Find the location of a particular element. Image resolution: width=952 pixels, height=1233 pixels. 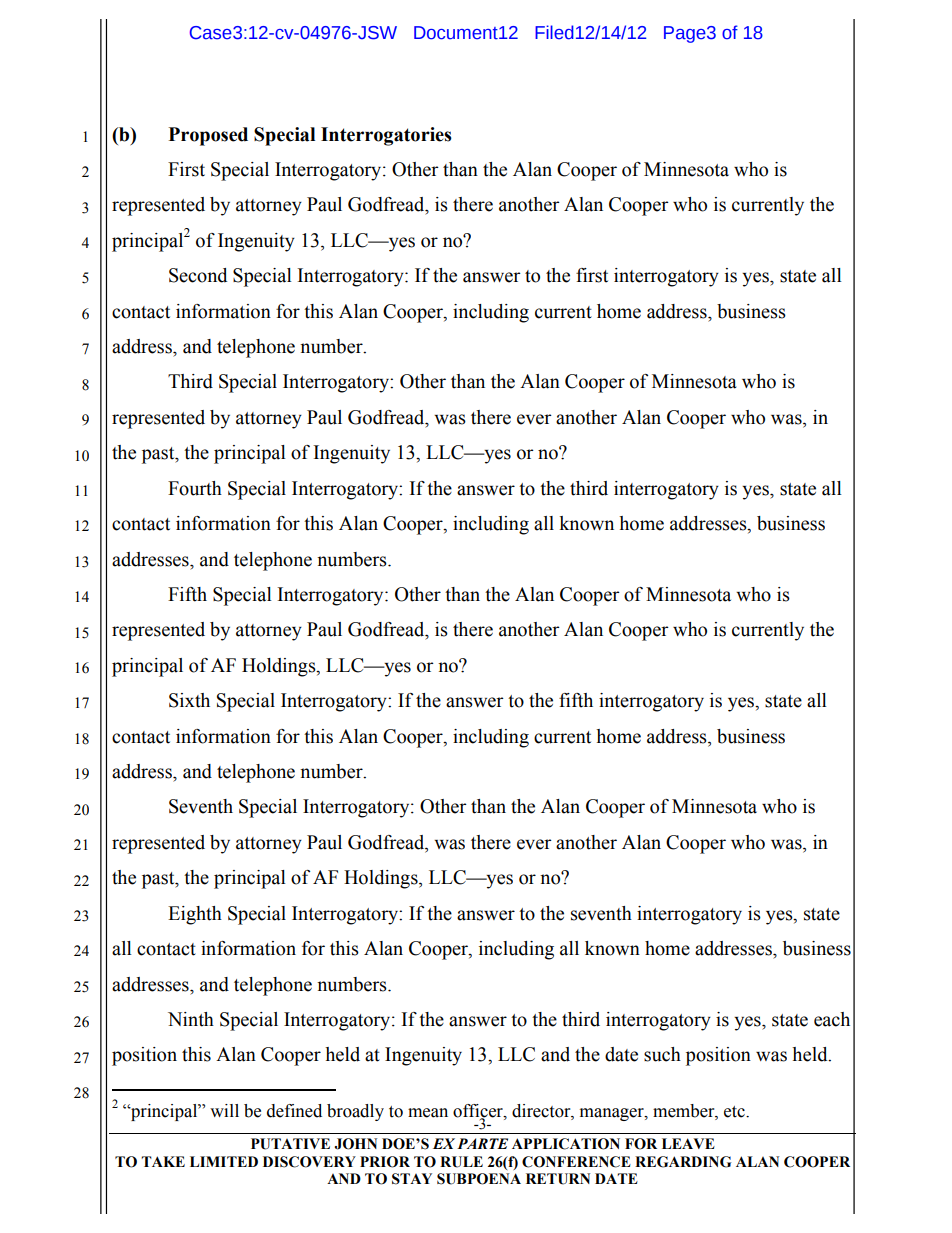

each is located at coordinates (832, 1019).
